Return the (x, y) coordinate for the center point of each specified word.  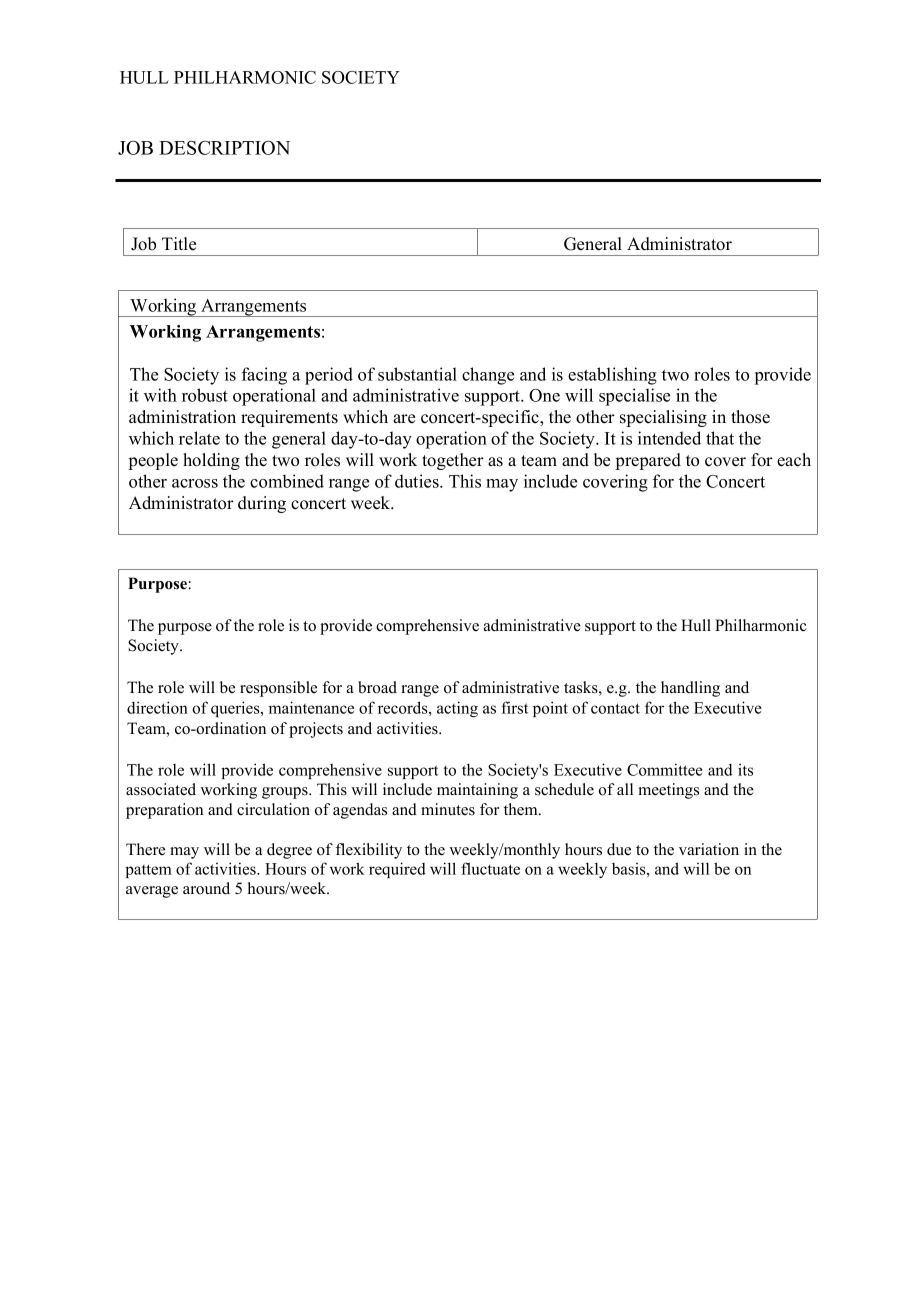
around (206, 888)
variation (709, 849)
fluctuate (490, 868)
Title (179, 244)
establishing (612, 376)
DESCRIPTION (224, 148)
